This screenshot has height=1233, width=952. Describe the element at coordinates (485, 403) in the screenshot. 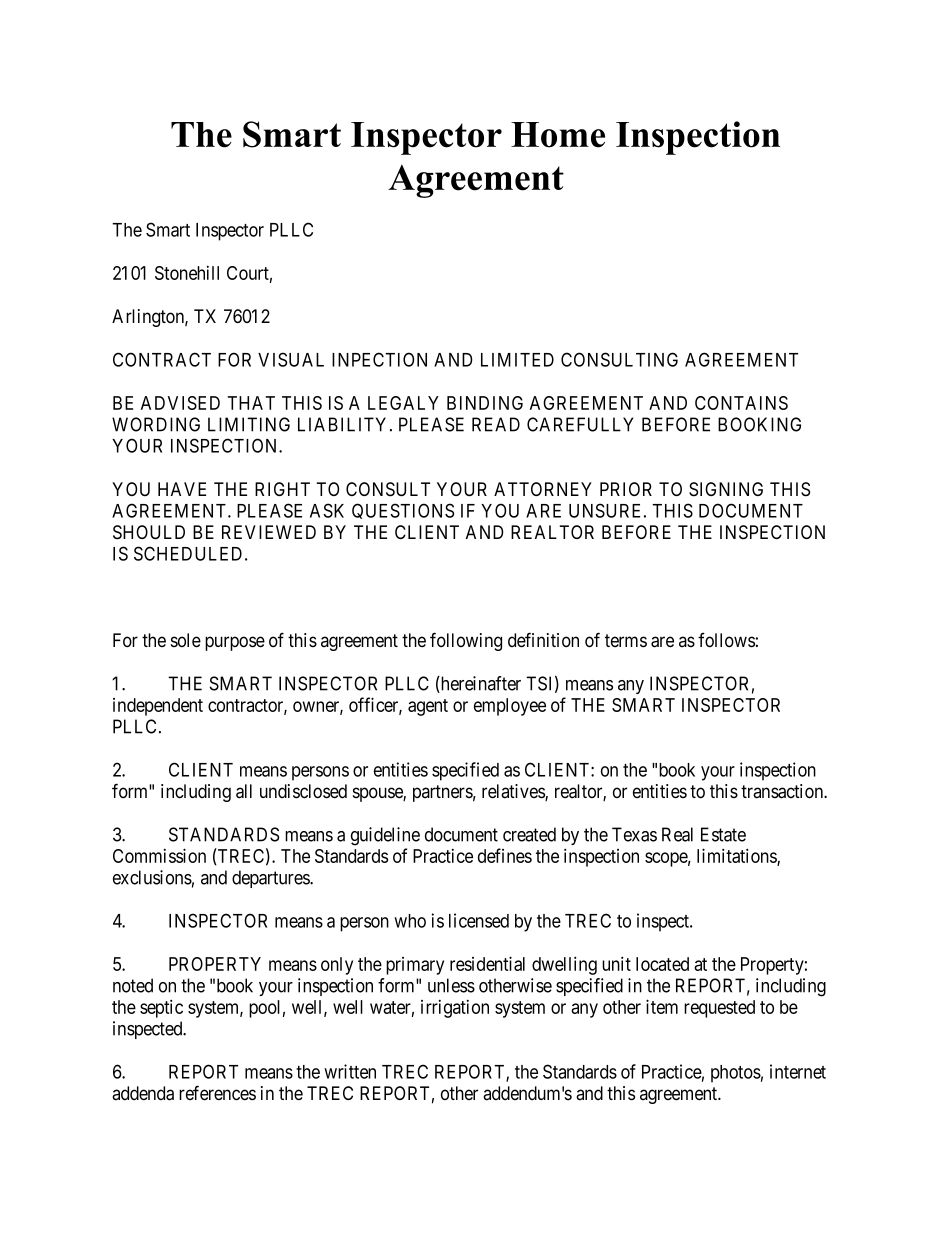

I see `BINDING` at that location.
